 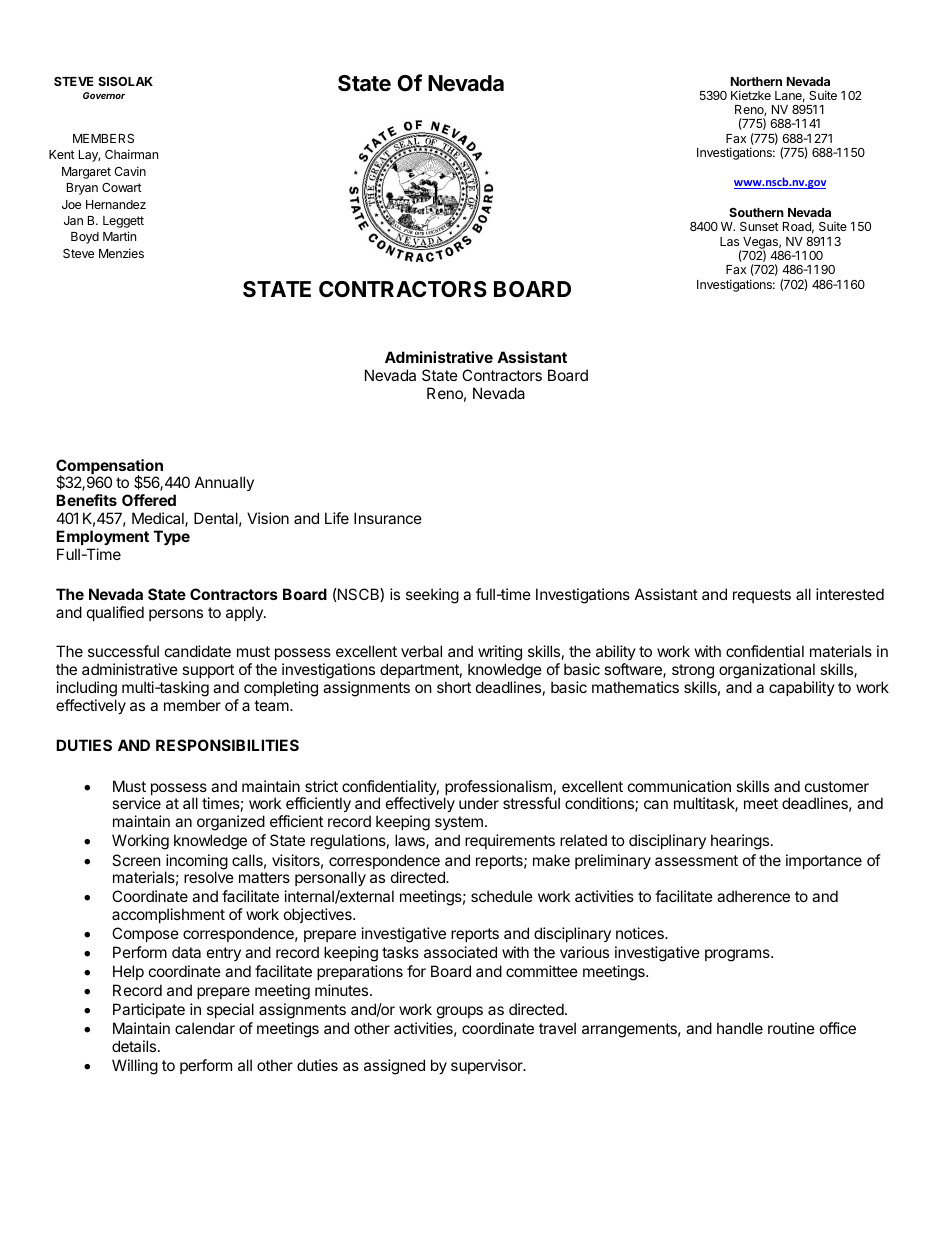 What do you see at coordinates (135, 1046) in the screenshot?
I see `details` at bounding box center [135, 1046].
